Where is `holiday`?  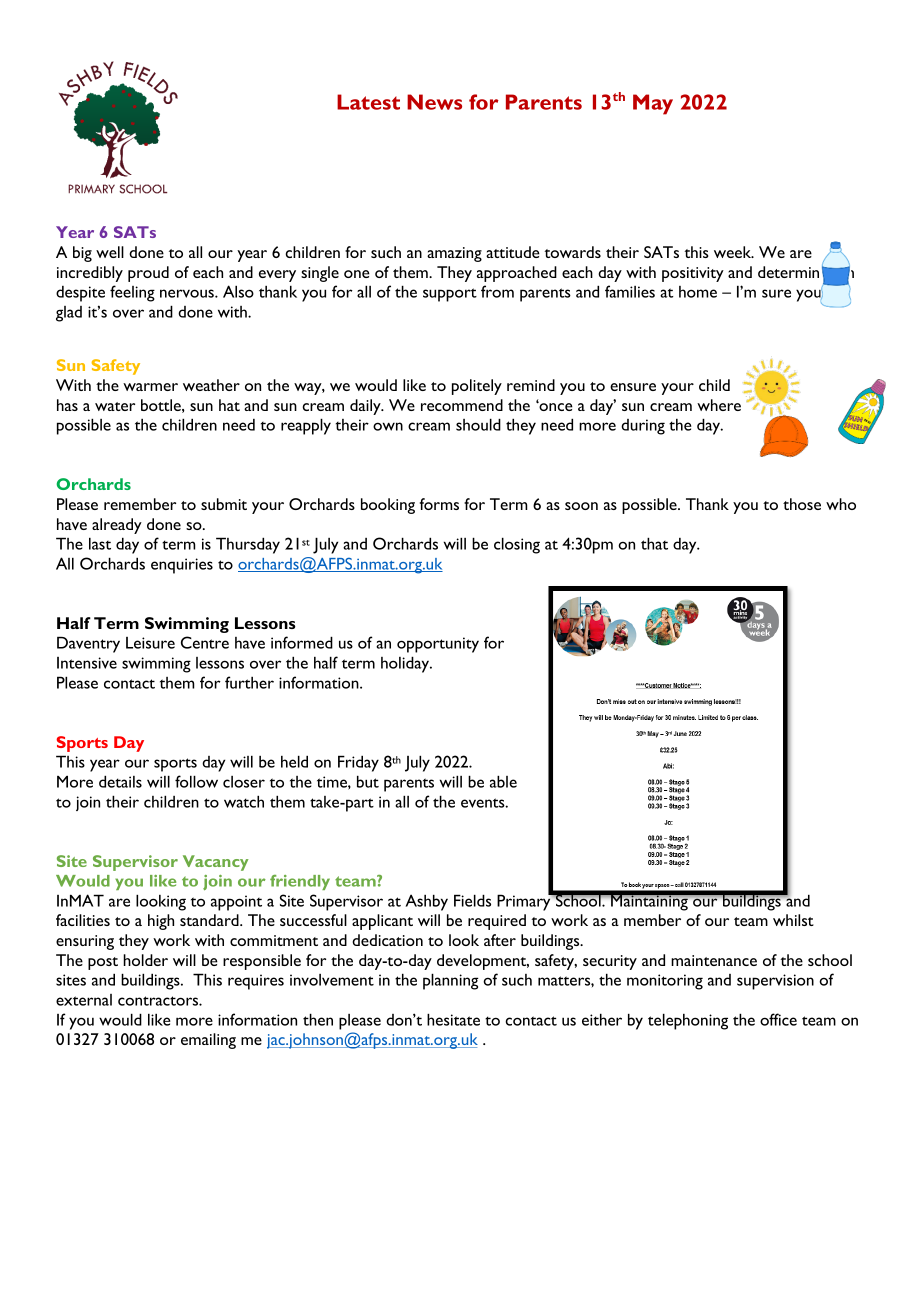
holiday is located at coordinates (406, 664).
